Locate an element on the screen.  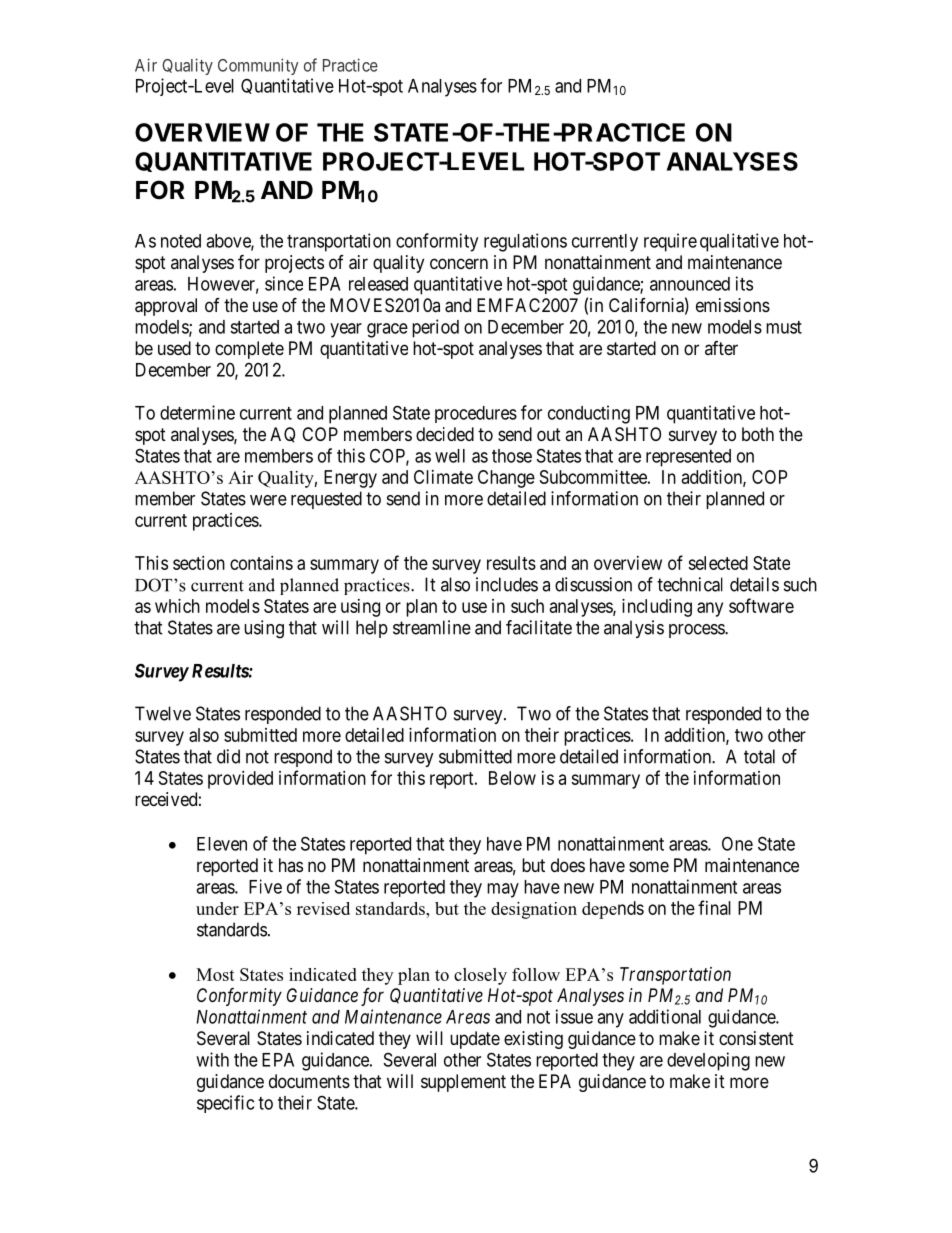
Community is located at coordinates (258, 66).
